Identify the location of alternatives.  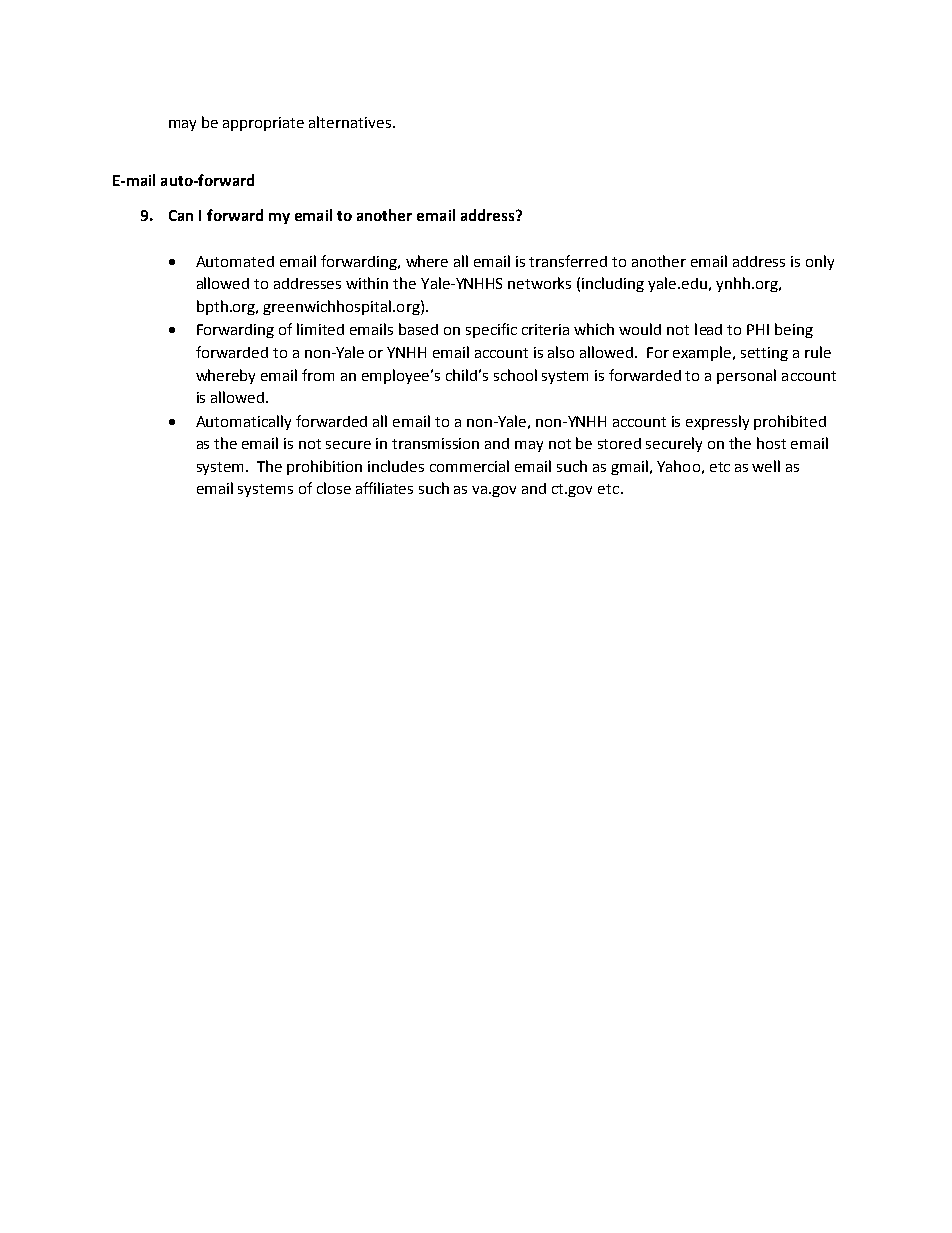
(350, 122).
